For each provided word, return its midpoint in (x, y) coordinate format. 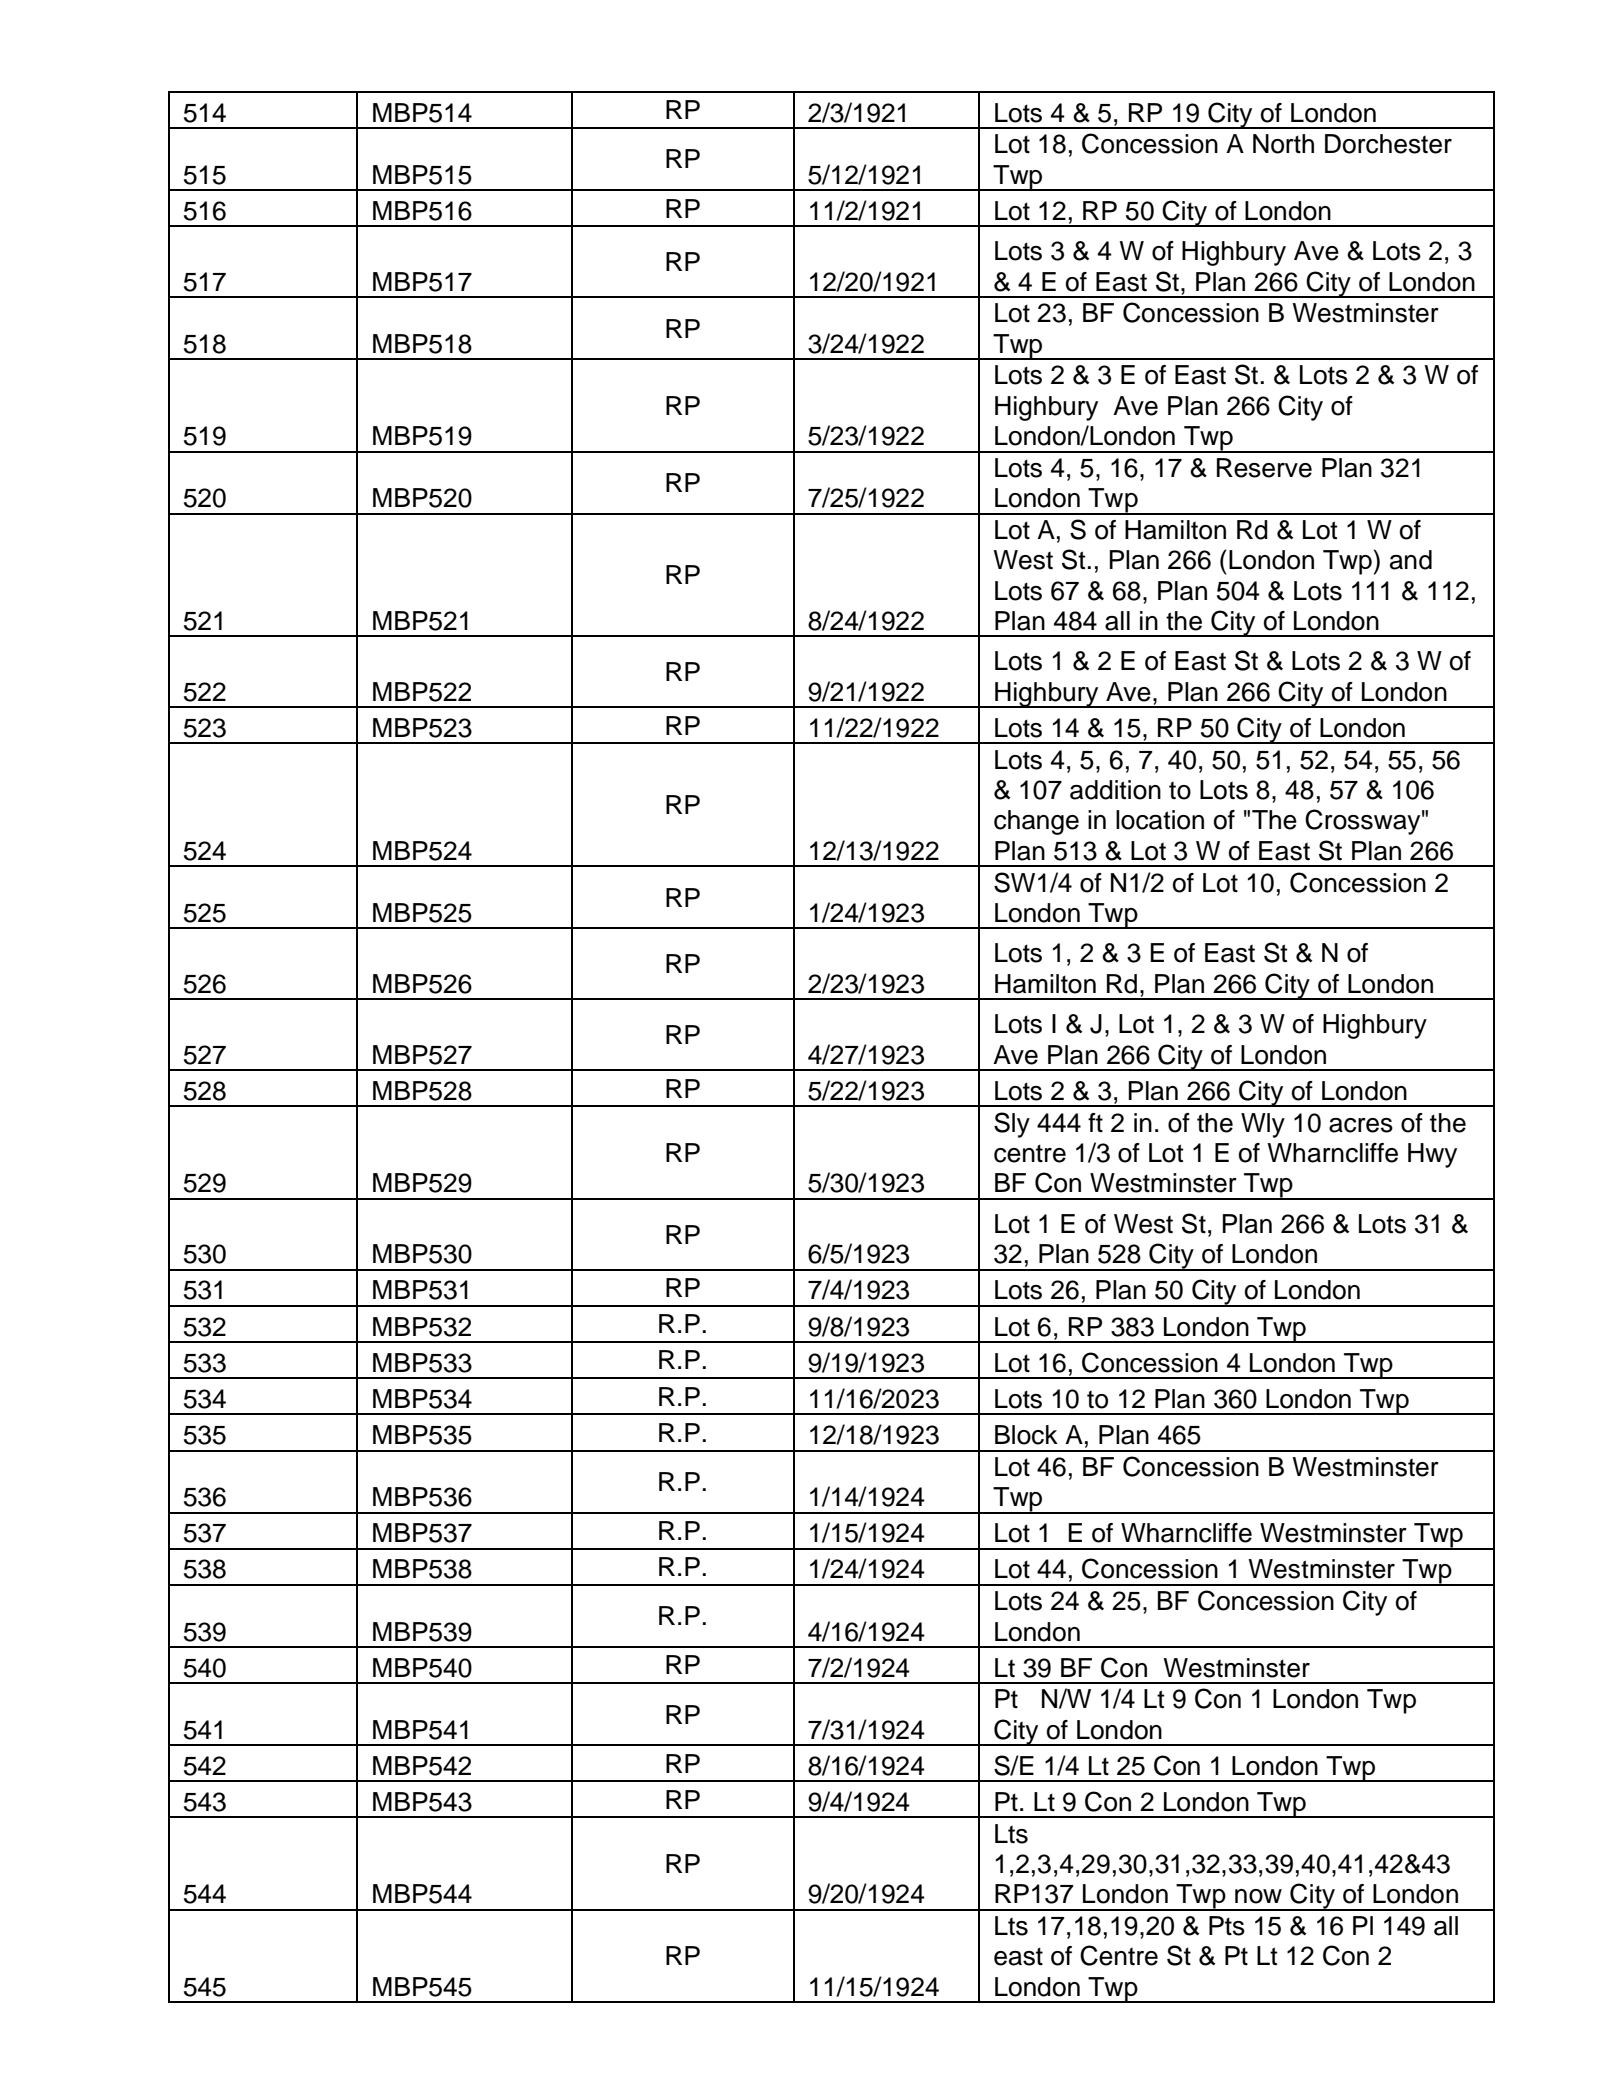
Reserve (1264, 468)
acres (1361, 1125)
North (1283, 144)
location (1160, 820)
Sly (1012, 1125)
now (1258, 1896)
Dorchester (1388, 144)
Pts (1227, 1926)
